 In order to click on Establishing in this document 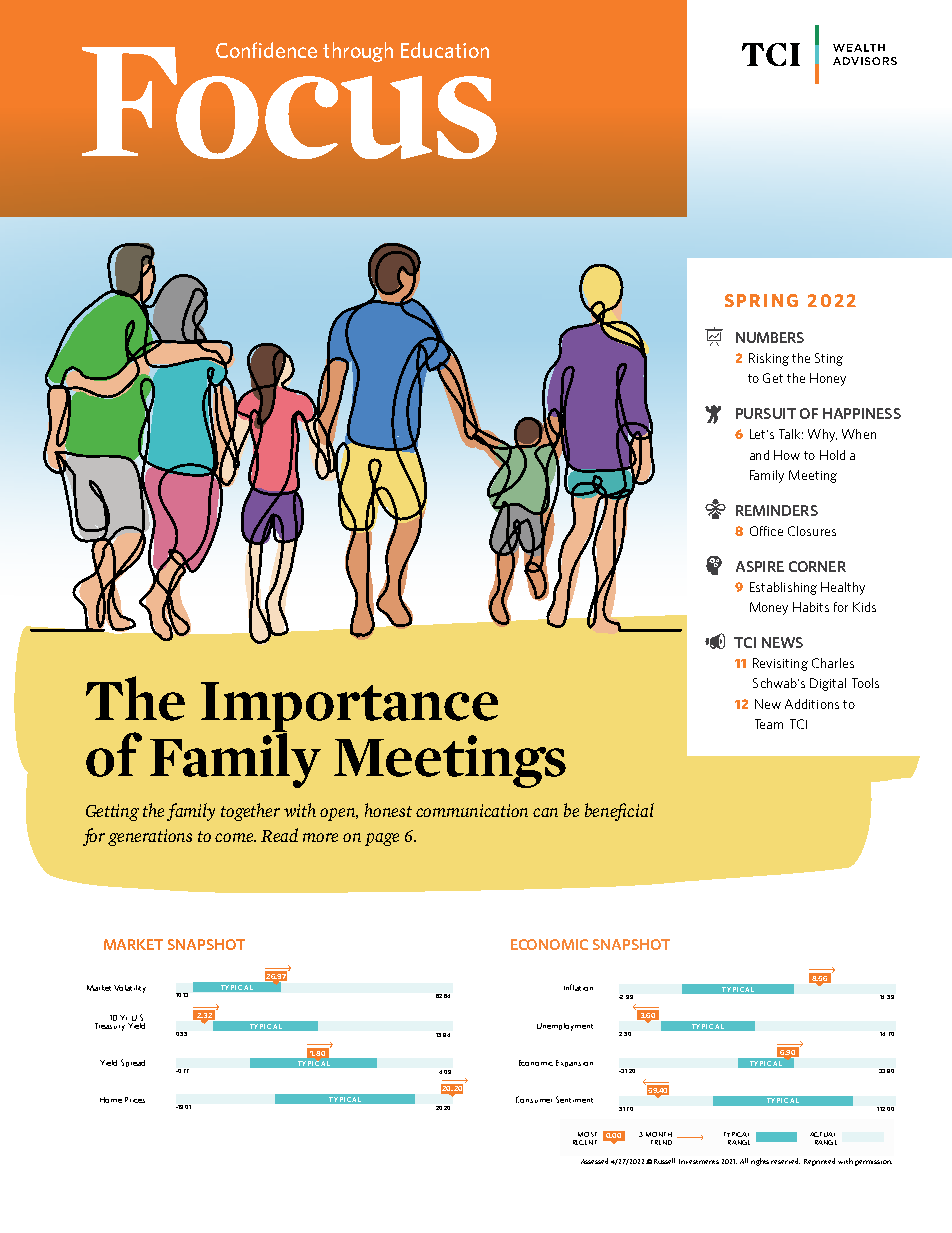, I will do `click(783, 588)`.
